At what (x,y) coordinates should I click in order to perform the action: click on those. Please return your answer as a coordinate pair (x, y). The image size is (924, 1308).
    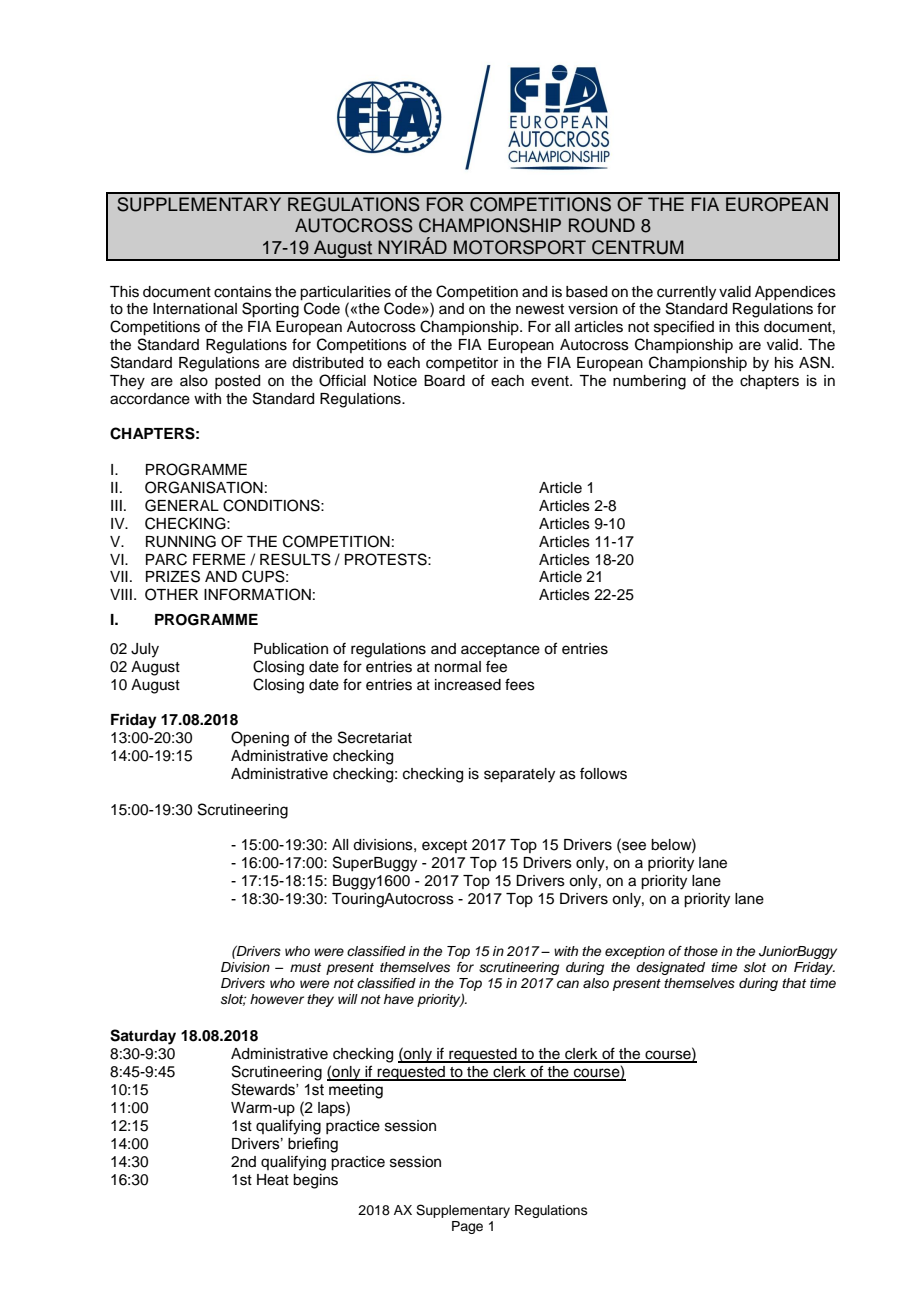
    Looking at the image, I should click on (701, 951).
